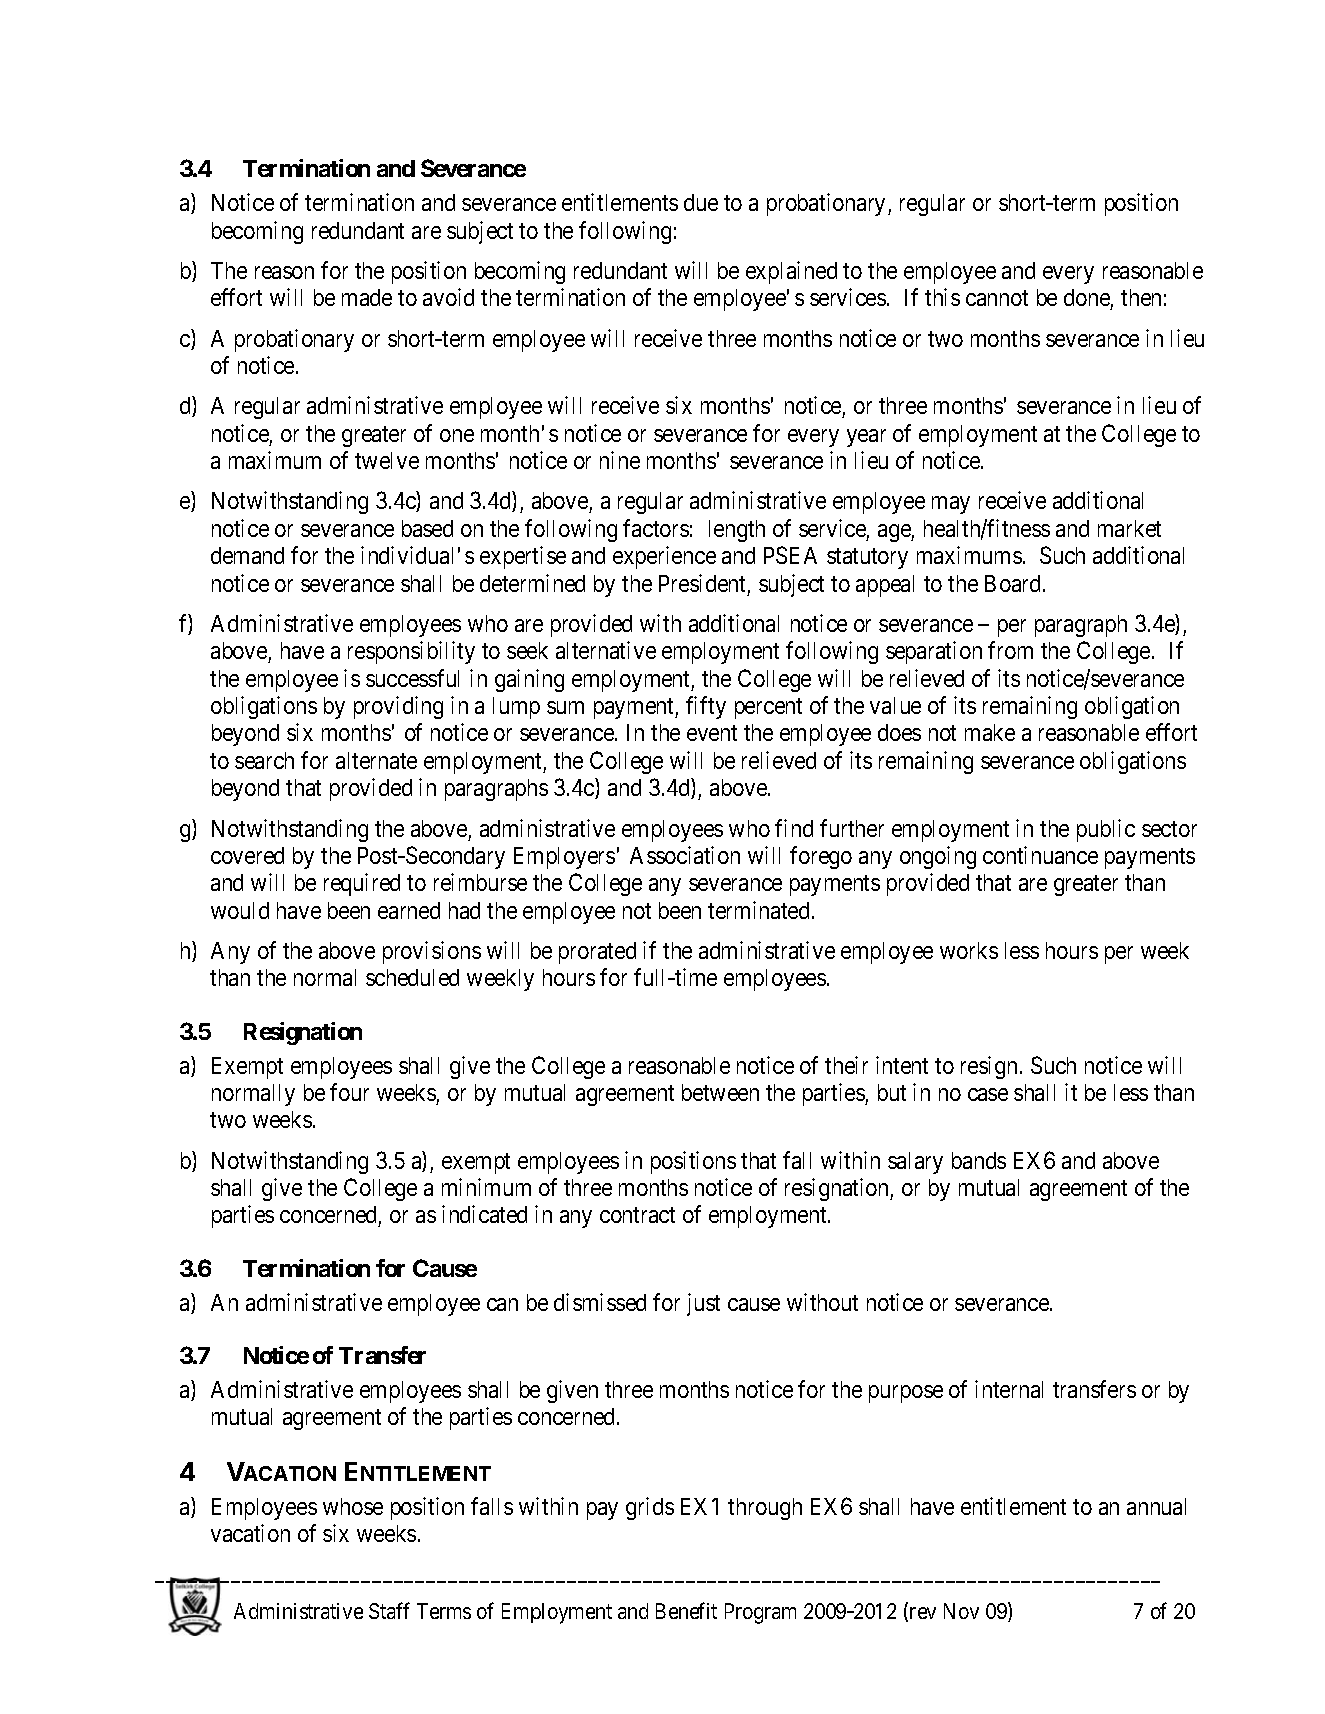 Image resolution: width=1325 pixels, height=1714 pixels. I want to click on fifty, so click(706, 707).
